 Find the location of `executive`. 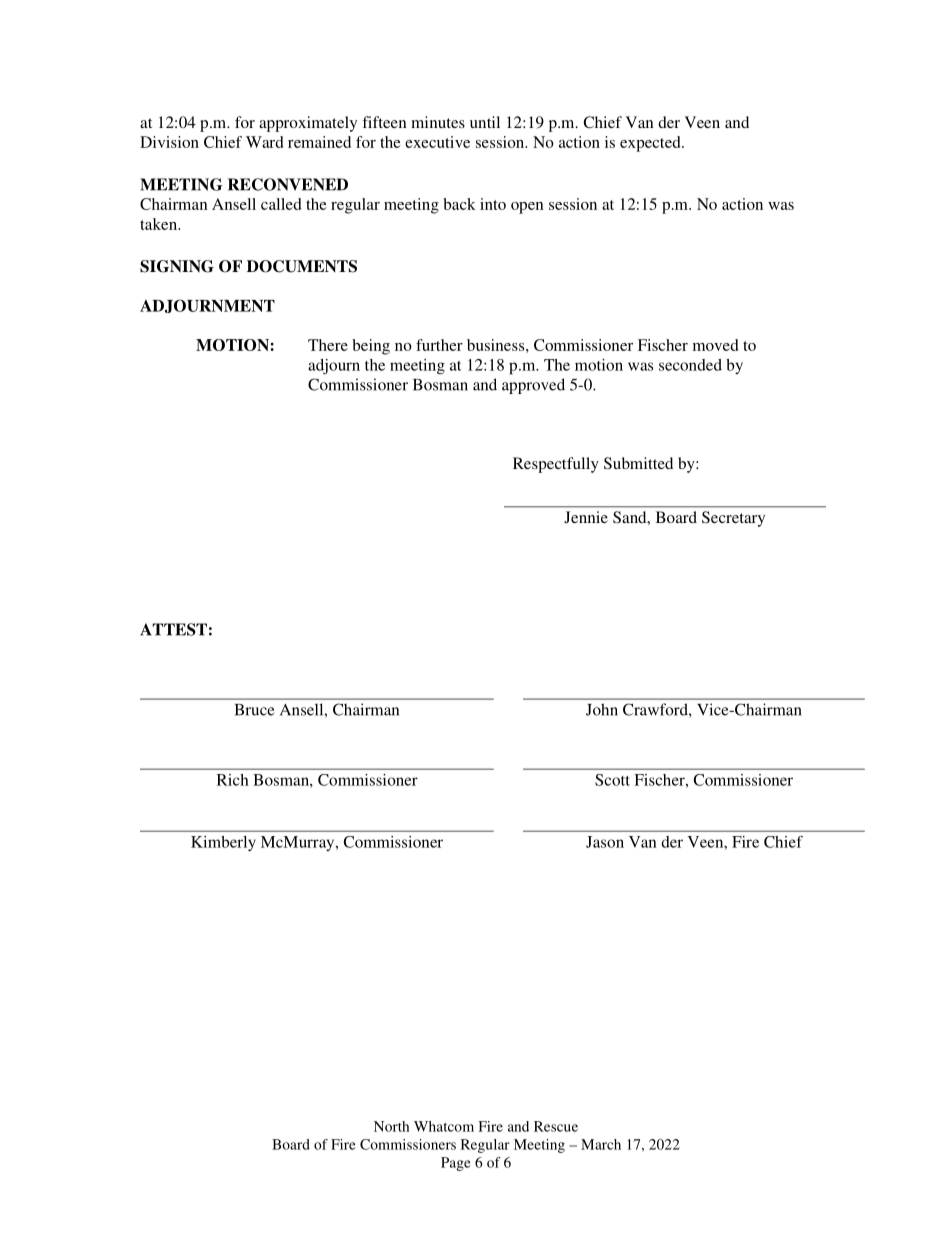

executive is located at coordinates (437, 142).
